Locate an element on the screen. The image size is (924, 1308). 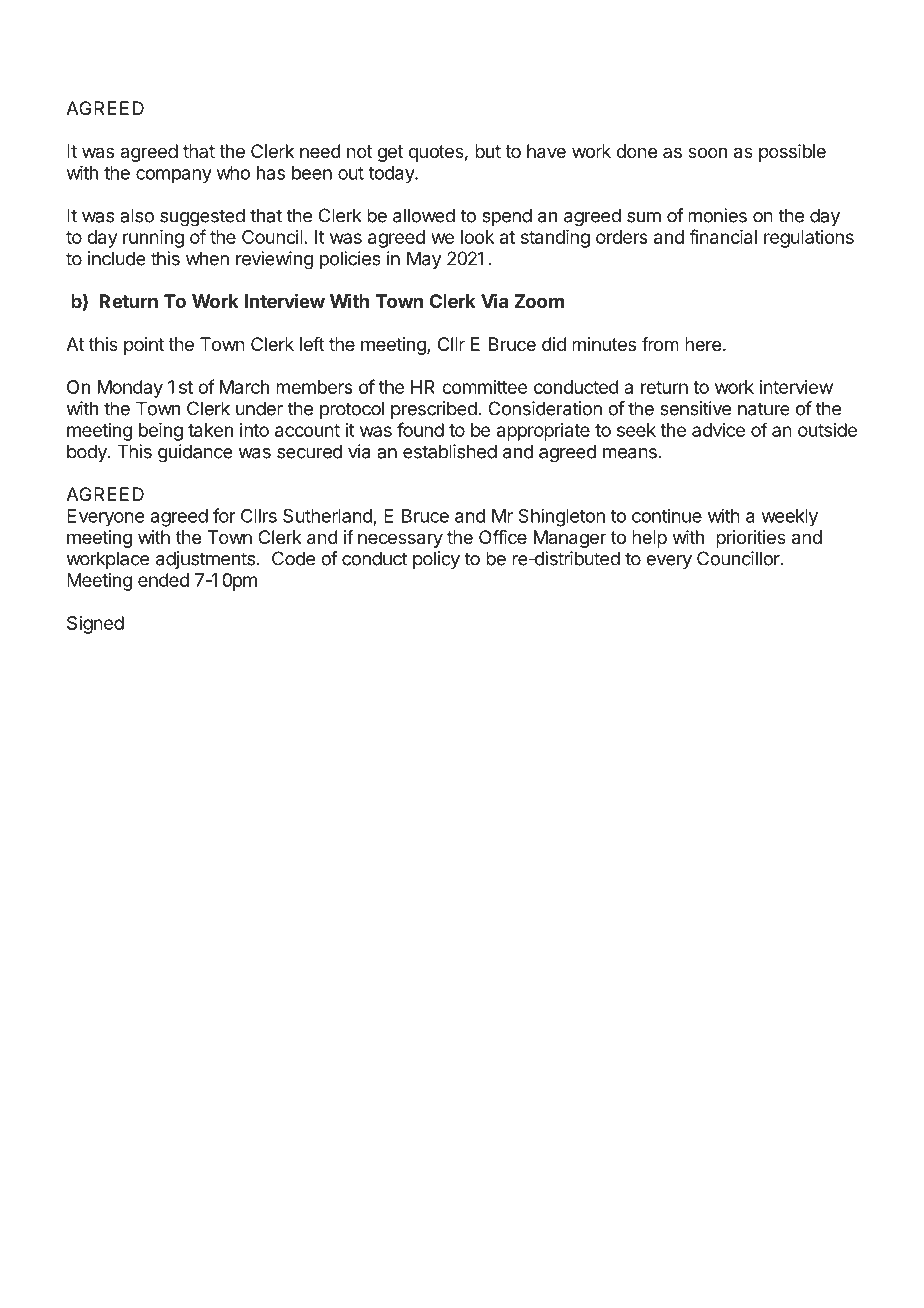
point is located at coordinates (144, 346).
